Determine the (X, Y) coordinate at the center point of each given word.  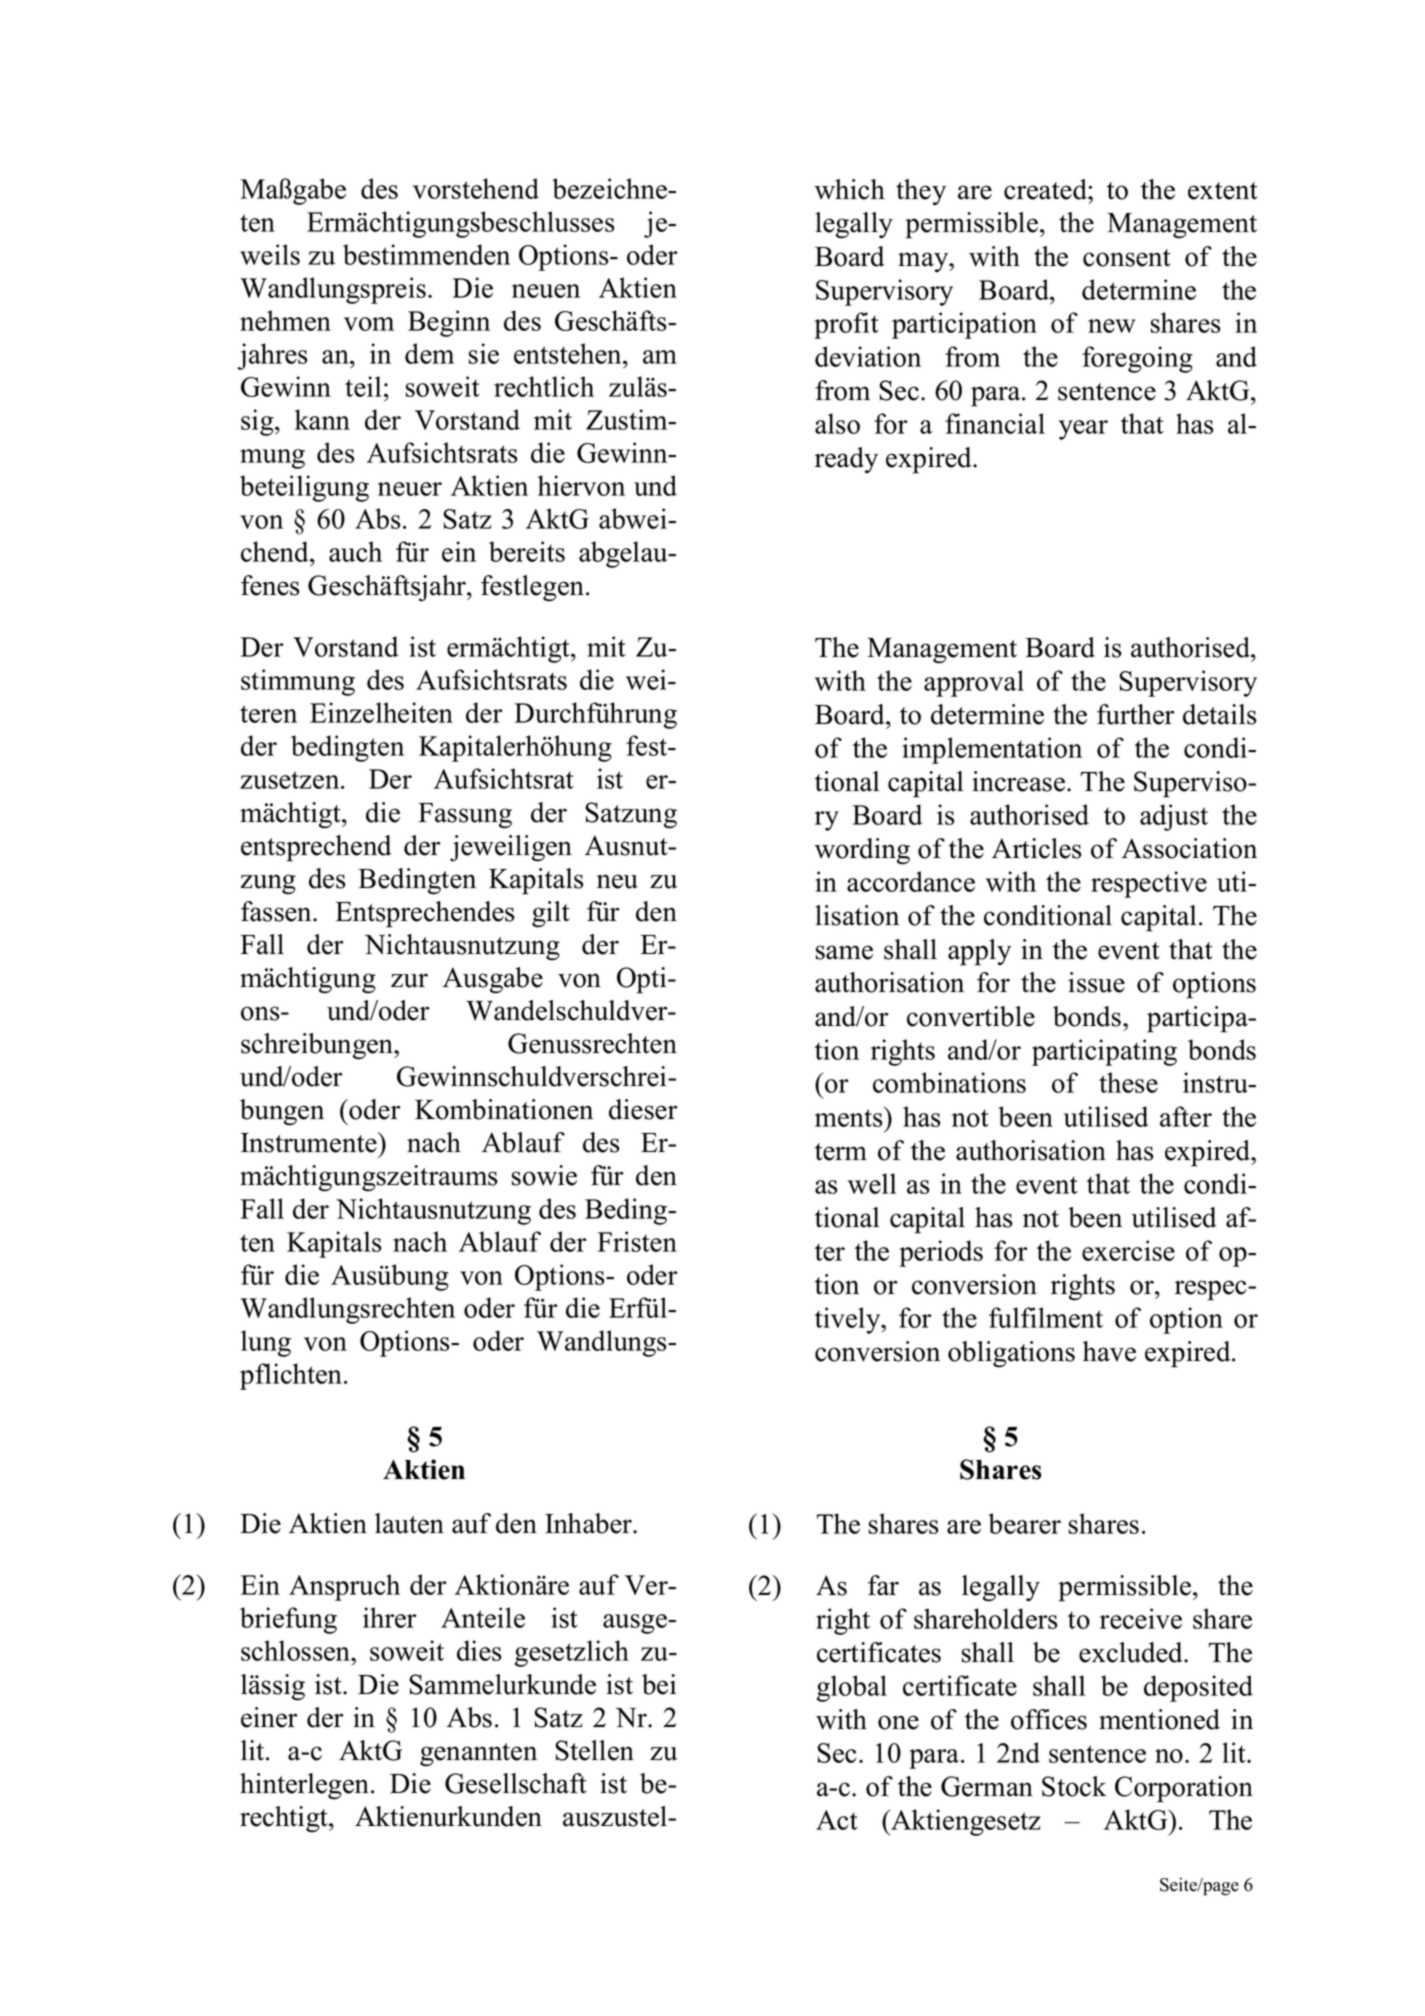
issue (1096, 982)
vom (369, 324)
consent (1127, 258)
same (844, 952)
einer (269, 1717)
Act (837, 1820)
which (850, 189)
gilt (551, 914)
